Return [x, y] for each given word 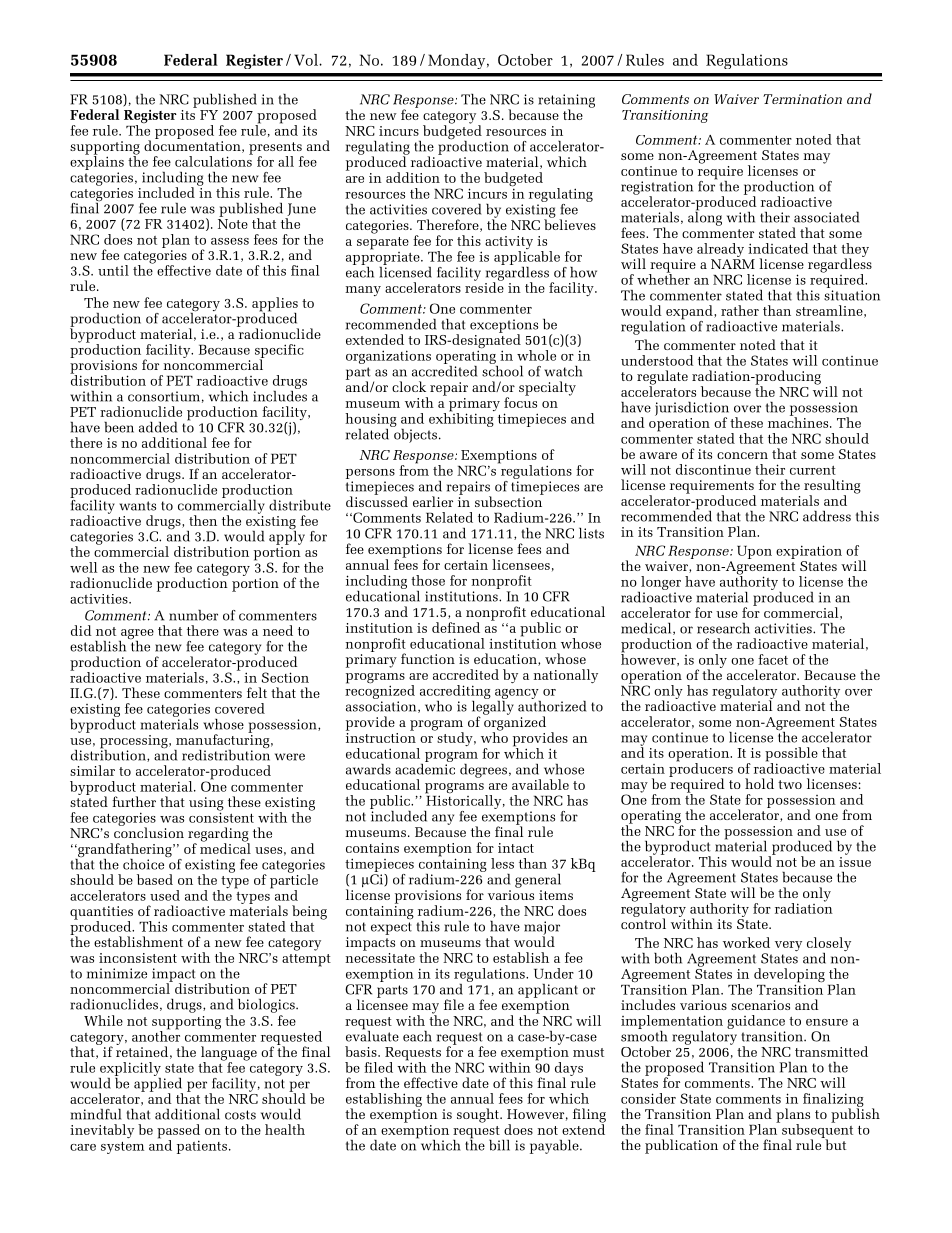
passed [178, 1132]
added [158, 427]
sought [479, 1115]
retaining [566, 102]
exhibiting [461, 419]
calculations [214, 160]
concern [742, 455]
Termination [802, 99]
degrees [483, 771]
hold [759, 783]
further [134, 801]
